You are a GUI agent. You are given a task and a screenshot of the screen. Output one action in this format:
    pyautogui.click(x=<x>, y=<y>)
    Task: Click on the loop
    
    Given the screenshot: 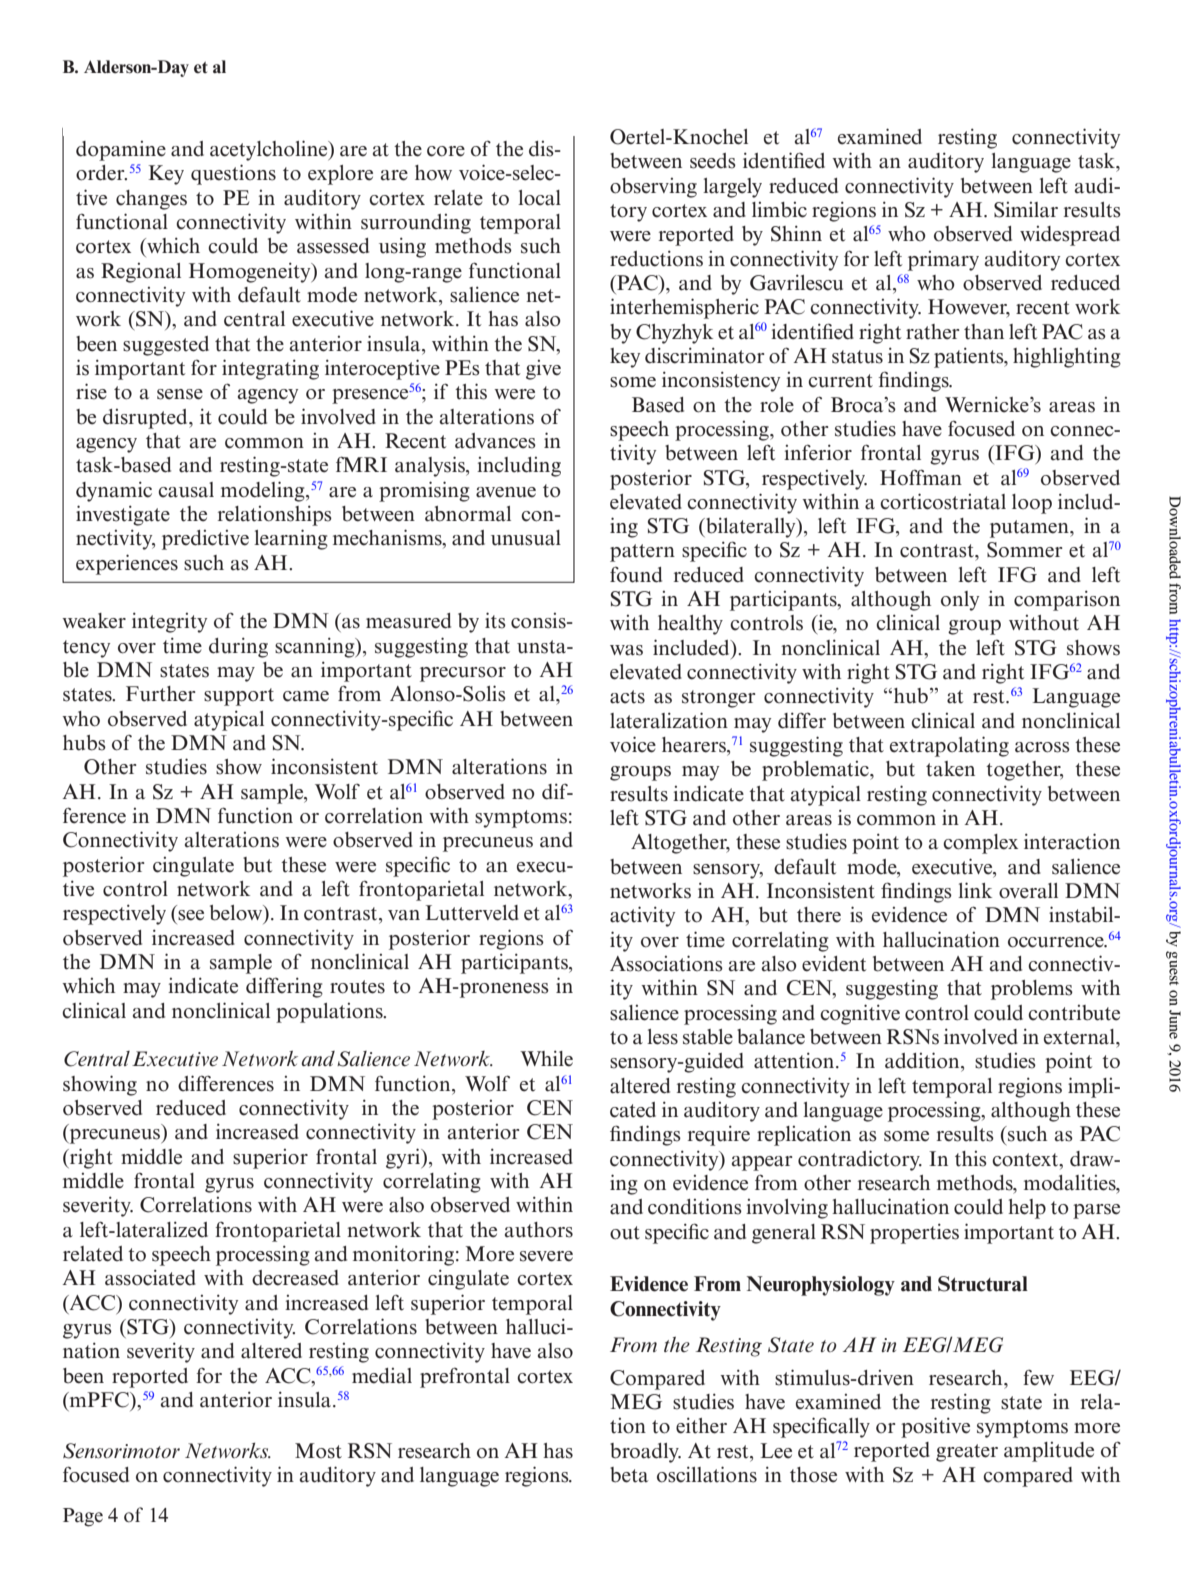 What is the action you would take?
    pyautogui.click(x=1032, y=504)
